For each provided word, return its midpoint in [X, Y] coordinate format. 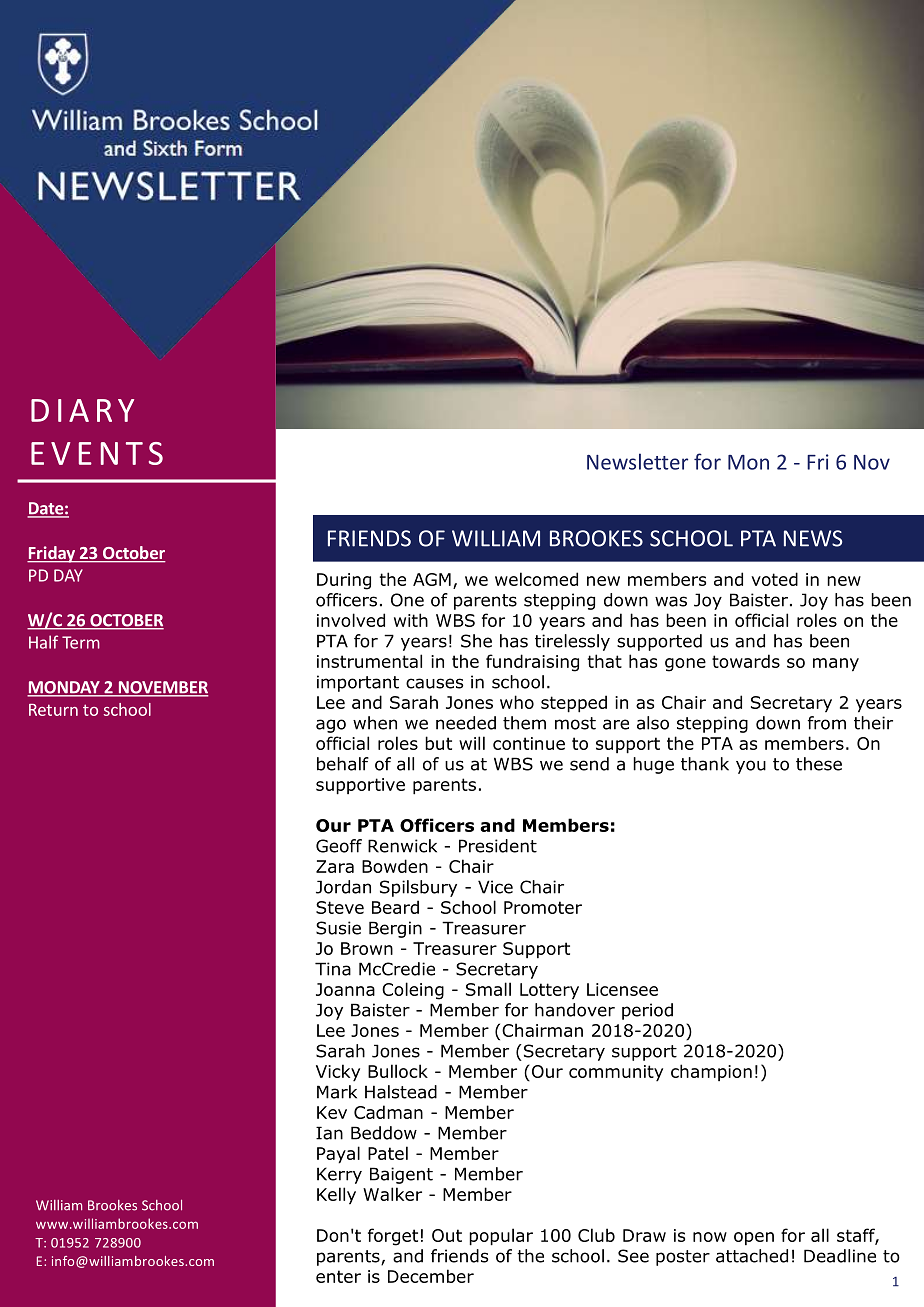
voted [774, 579]
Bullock [398, 1071]
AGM [432, 579]
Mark [337, 1092]
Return [53, 710]
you [751, 767]
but [438, 743]
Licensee [622, 989]
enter [338, 1276]
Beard [395, 907]
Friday [52, 554]
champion [711, 1072]
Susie [338, 928]
